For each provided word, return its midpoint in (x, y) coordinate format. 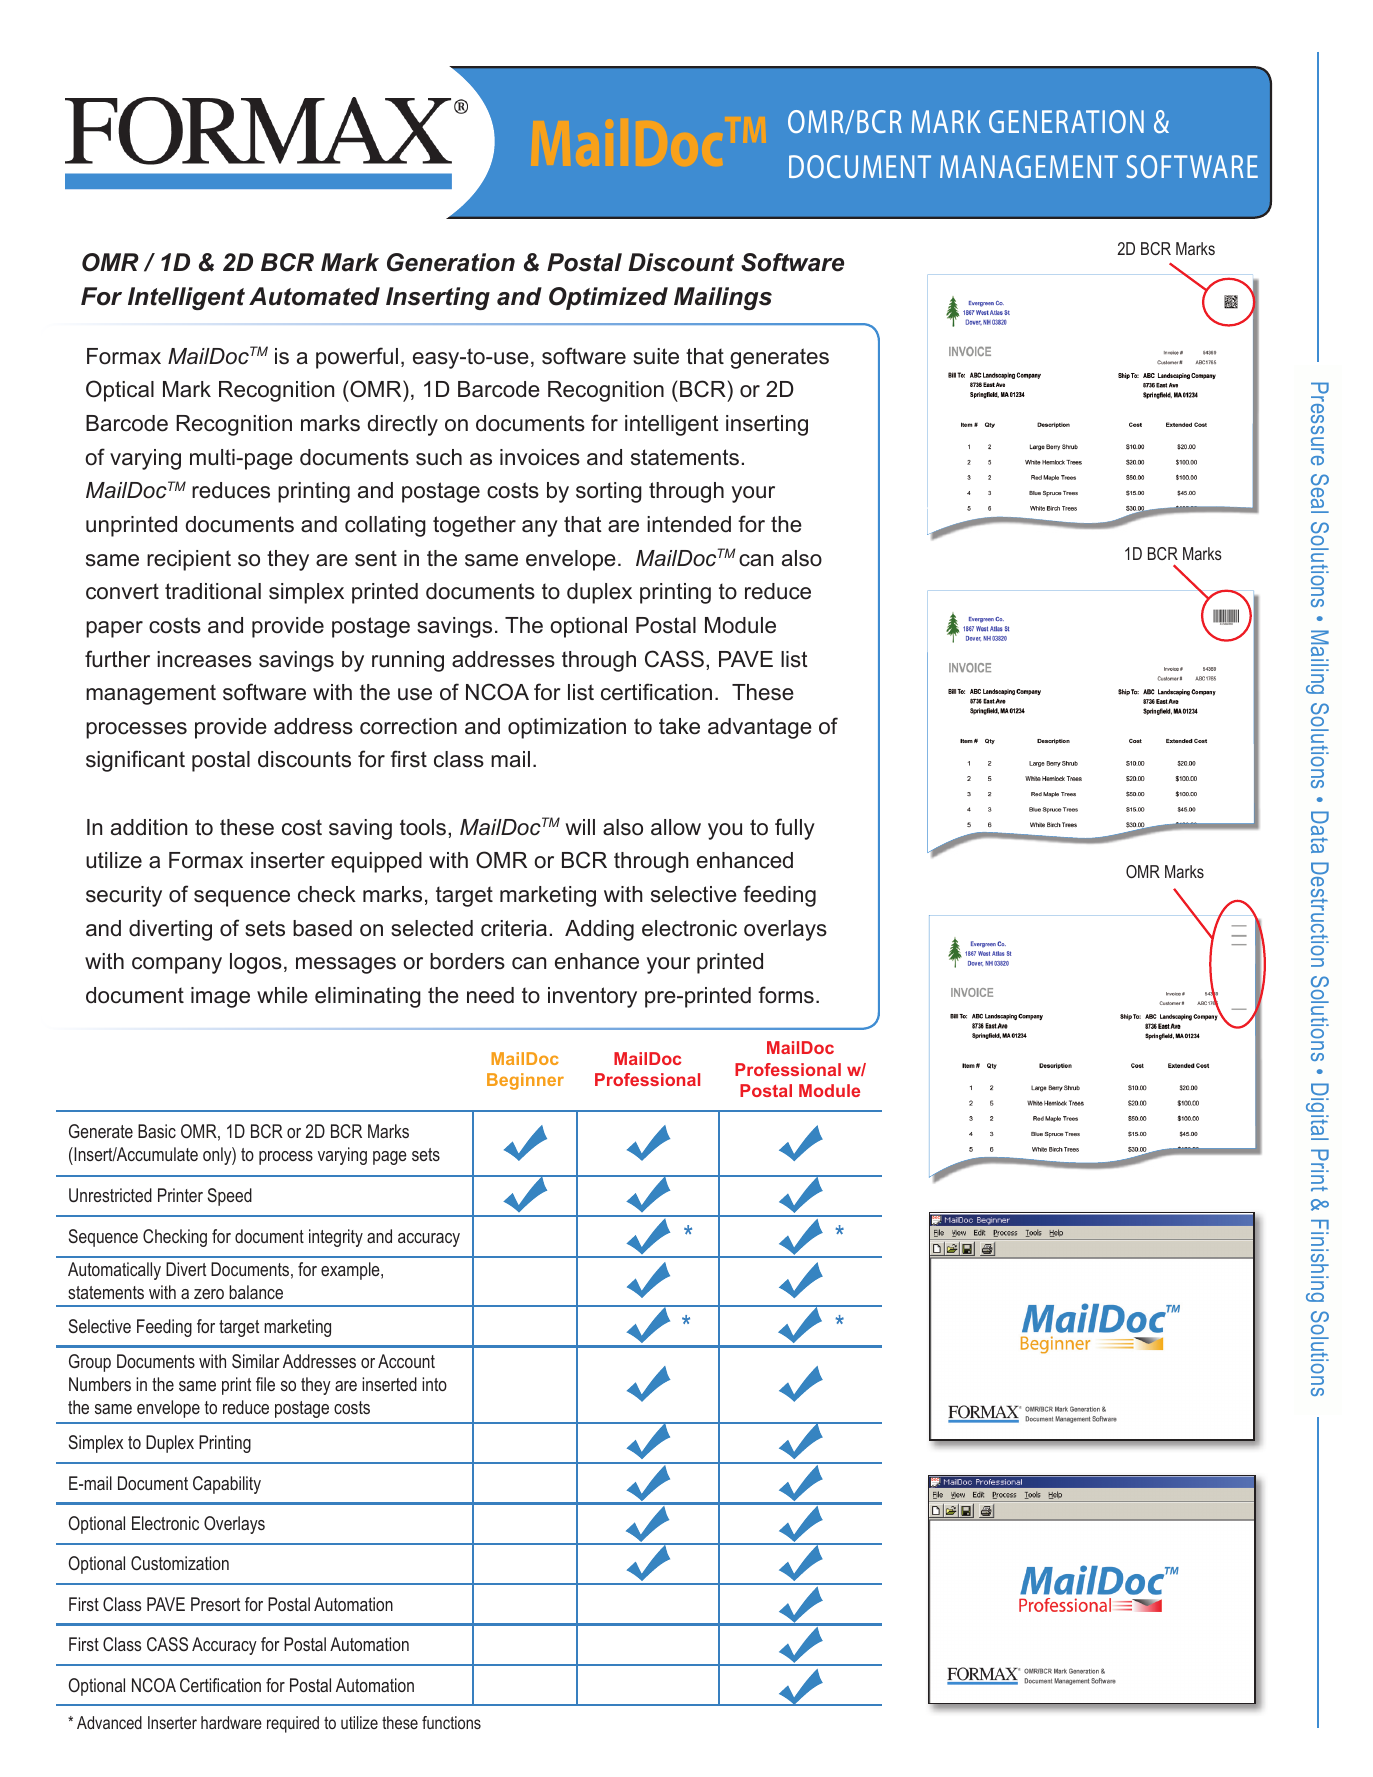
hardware (231, 1722)
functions (451, 1722)
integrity (336, 1238)
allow (676, 827)
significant (135, 761)
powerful (357, 358)
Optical (120, 391)
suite (656, 356)
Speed (230, 1197)
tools (423, 827)
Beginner (525, 1081)
